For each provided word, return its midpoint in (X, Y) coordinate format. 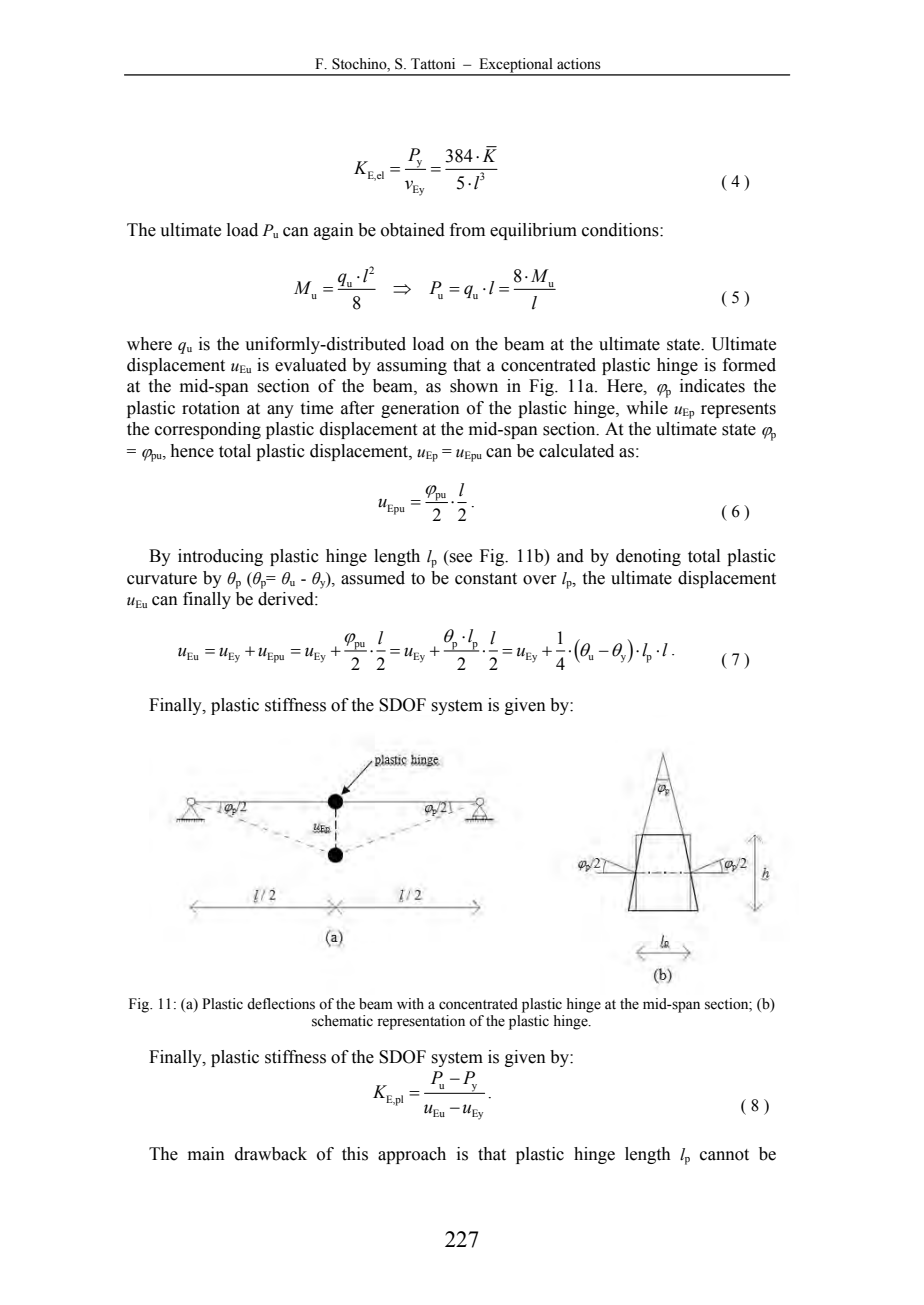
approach (412, 1155)
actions (579, 64)
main (206, 1154)
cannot (724, 1155)
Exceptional (516, 66)
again (334, 231)
